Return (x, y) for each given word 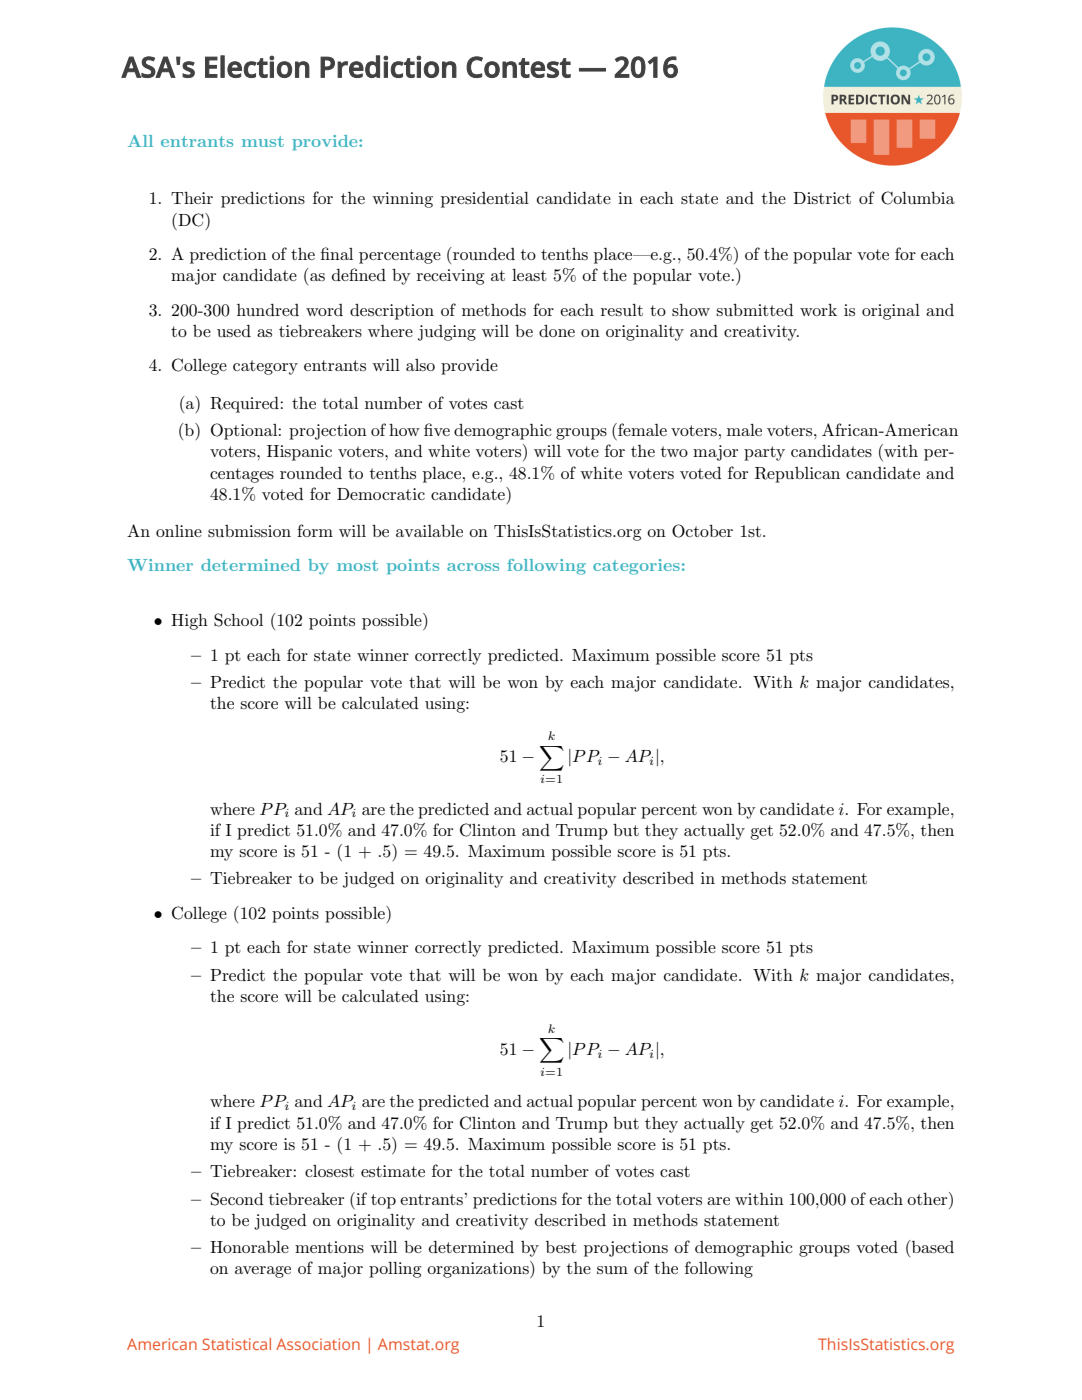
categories (636, 567)
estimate (393, 1171)
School (238, 620)
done (557, 331)
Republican (797, 475)
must (263, 141)
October (702, 531)
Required (245, 405)
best (561, 1247)
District (822, 198)
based (932, 1246)
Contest (518, 67)
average (263, 1272)
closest (329, 1171)
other (928, 1198)
